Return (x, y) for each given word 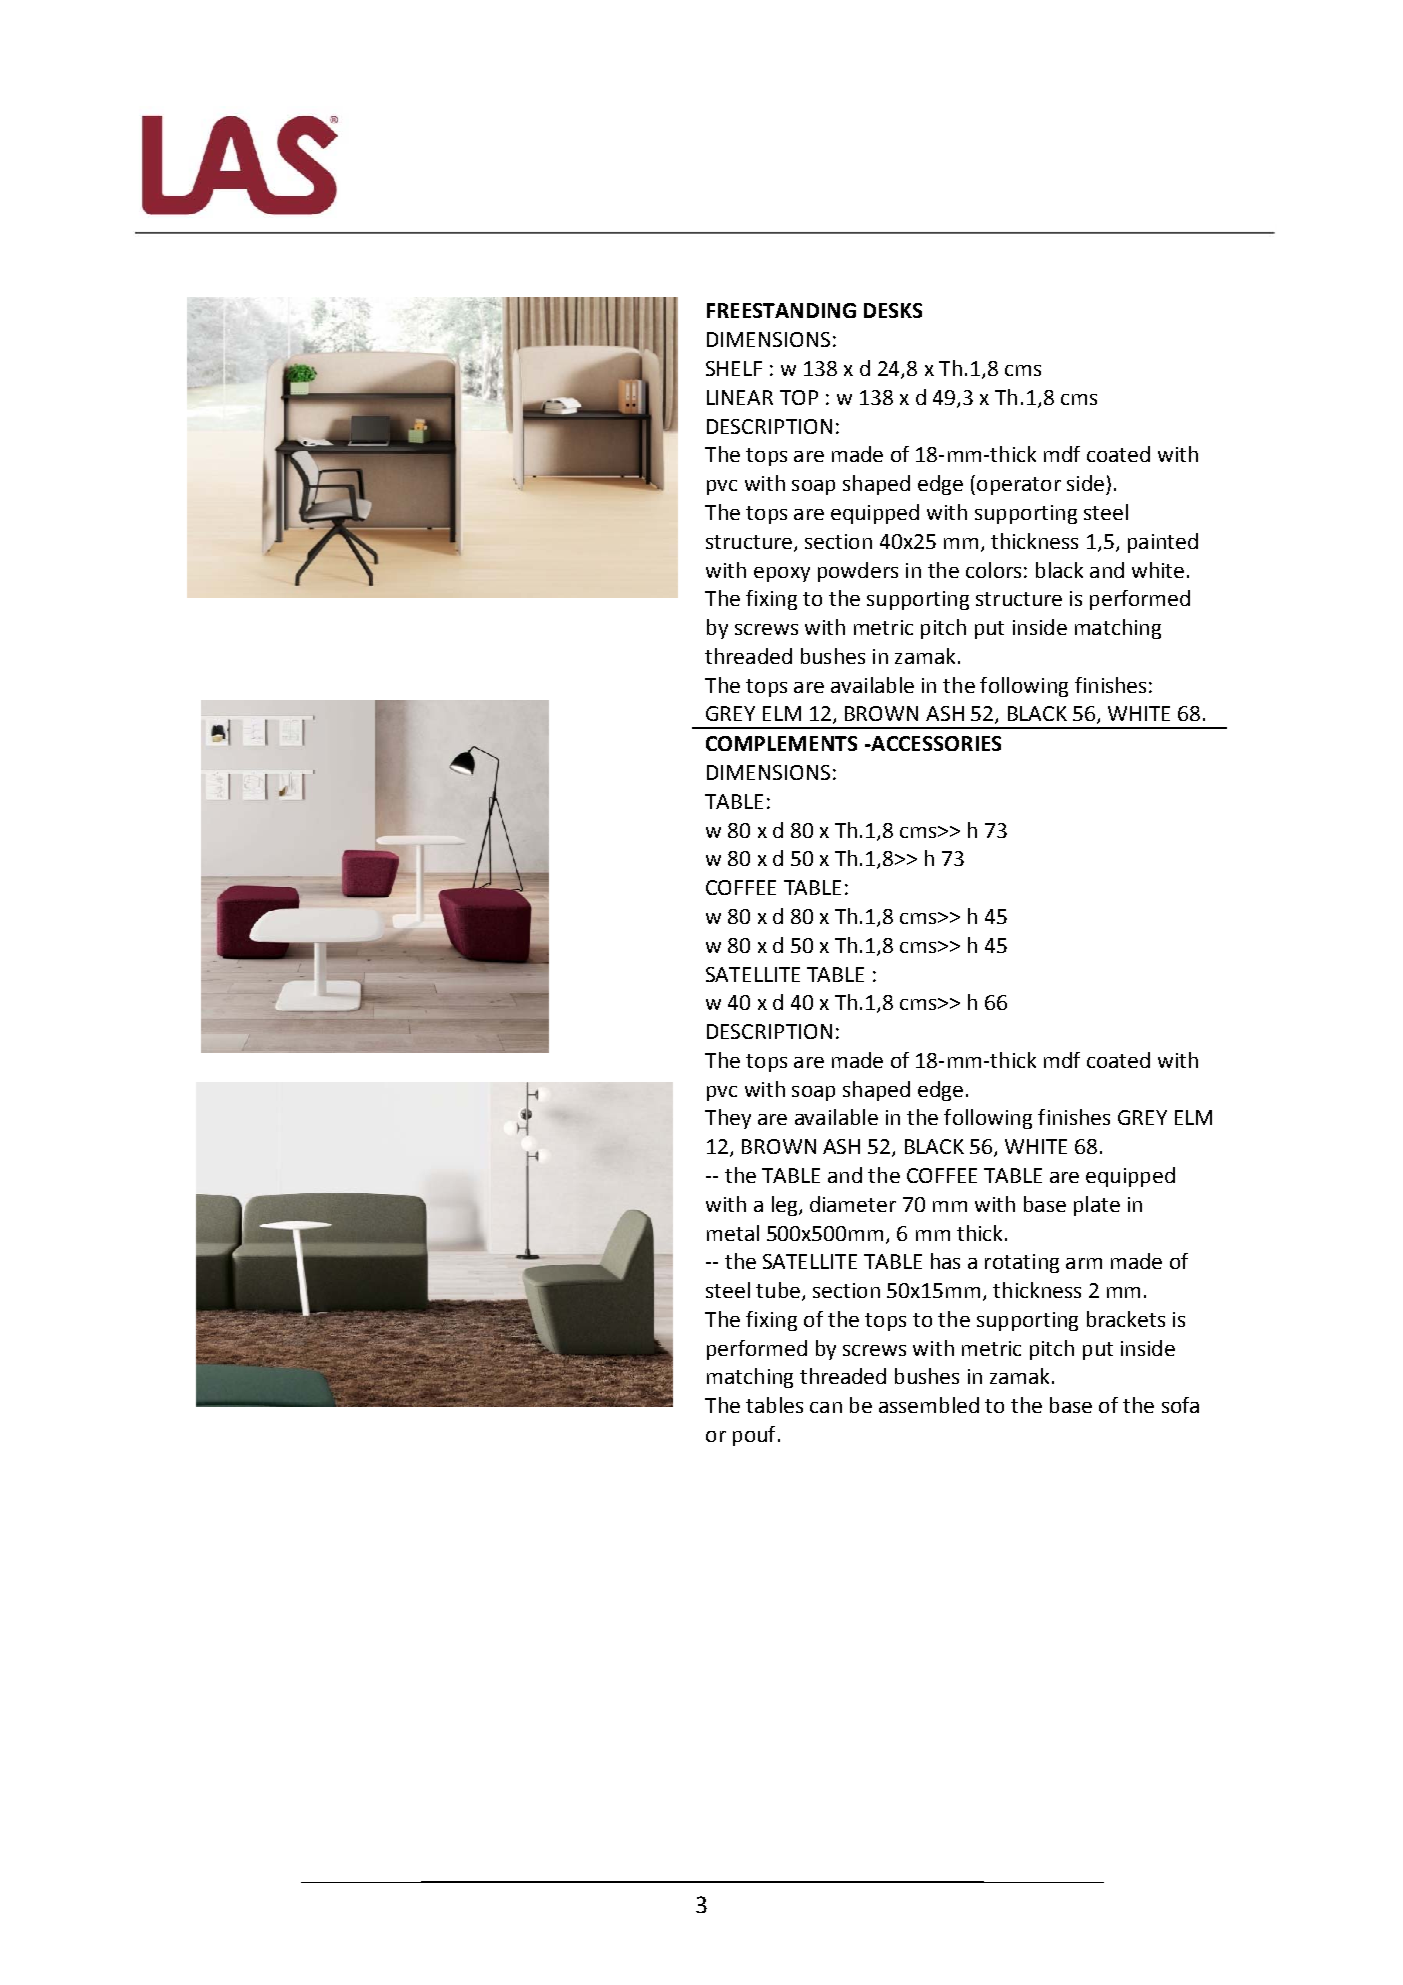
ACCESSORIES (935, 743)
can (826, 1407)
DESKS (893, 310)
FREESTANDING (781, 310)
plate (1097, 1206)
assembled (929, 1405)
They (728, 1119)
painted (1163, 543)
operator (1019, 486)
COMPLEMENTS (781, 743)
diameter (853, 1204)
